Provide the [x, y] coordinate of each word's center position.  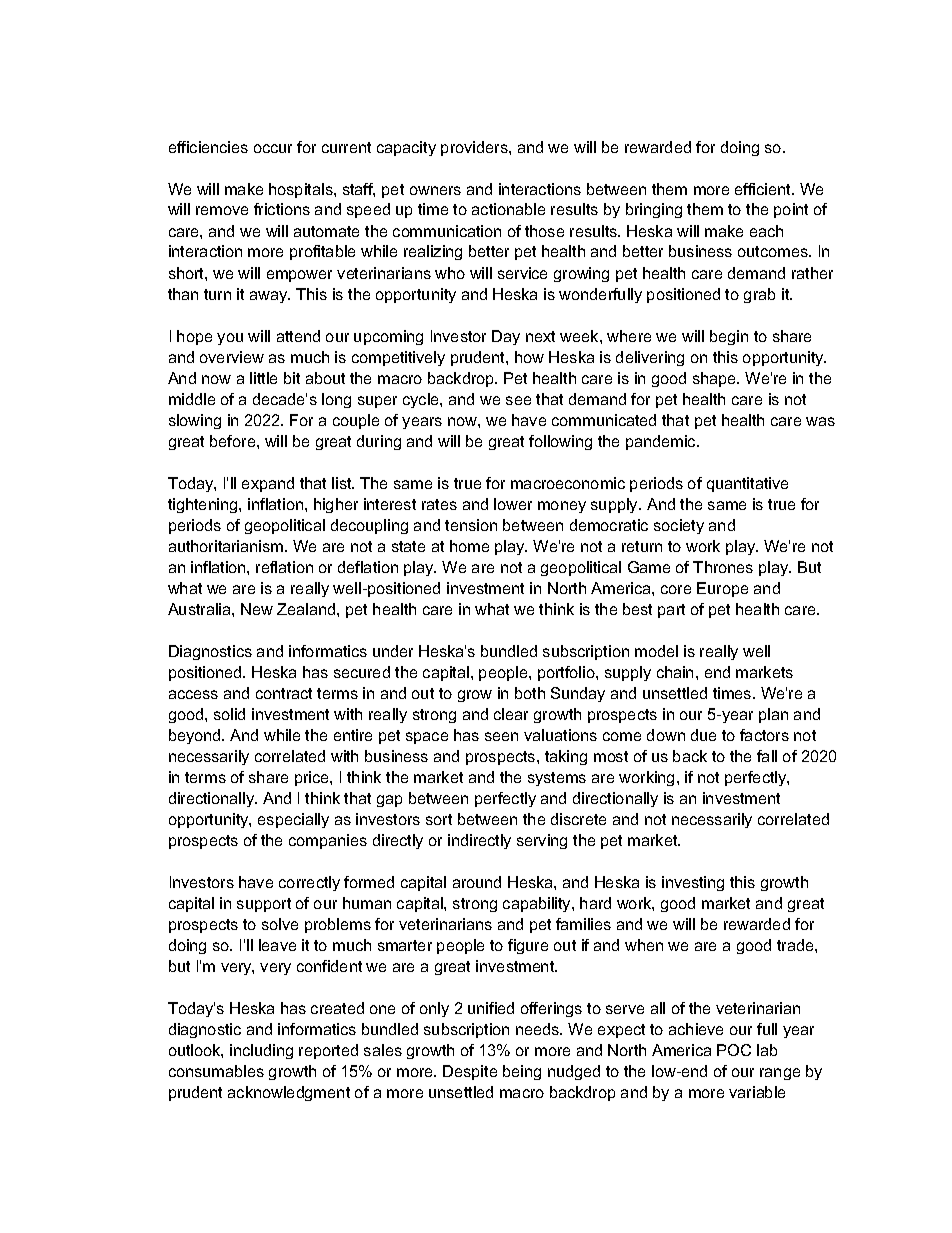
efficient [764, 189]
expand [268, 484]
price [313, 778]
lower [513, 504]
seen [501, 736]
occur [273, 148]
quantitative [747, 484]
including [261, 1051]
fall [767, 756]
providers [475, 148]
